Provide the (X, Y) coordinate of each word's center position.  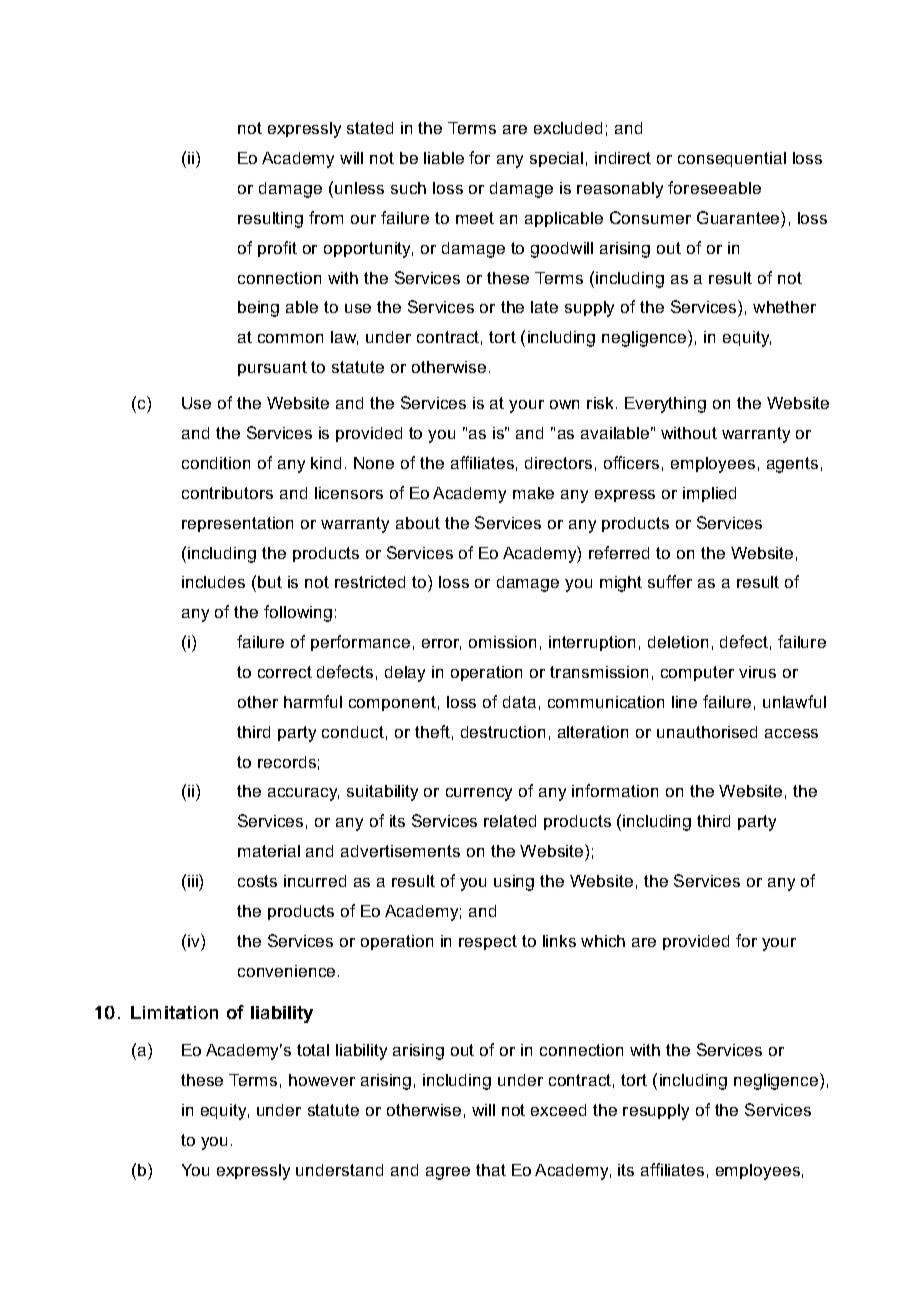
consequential (732, 159)
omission (502, 642)
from (326, 217)
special (556, 159)
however (322, 1080)
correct (285, 672)
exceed (558, 1110)
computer (697, 673)
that (491, 1170)
